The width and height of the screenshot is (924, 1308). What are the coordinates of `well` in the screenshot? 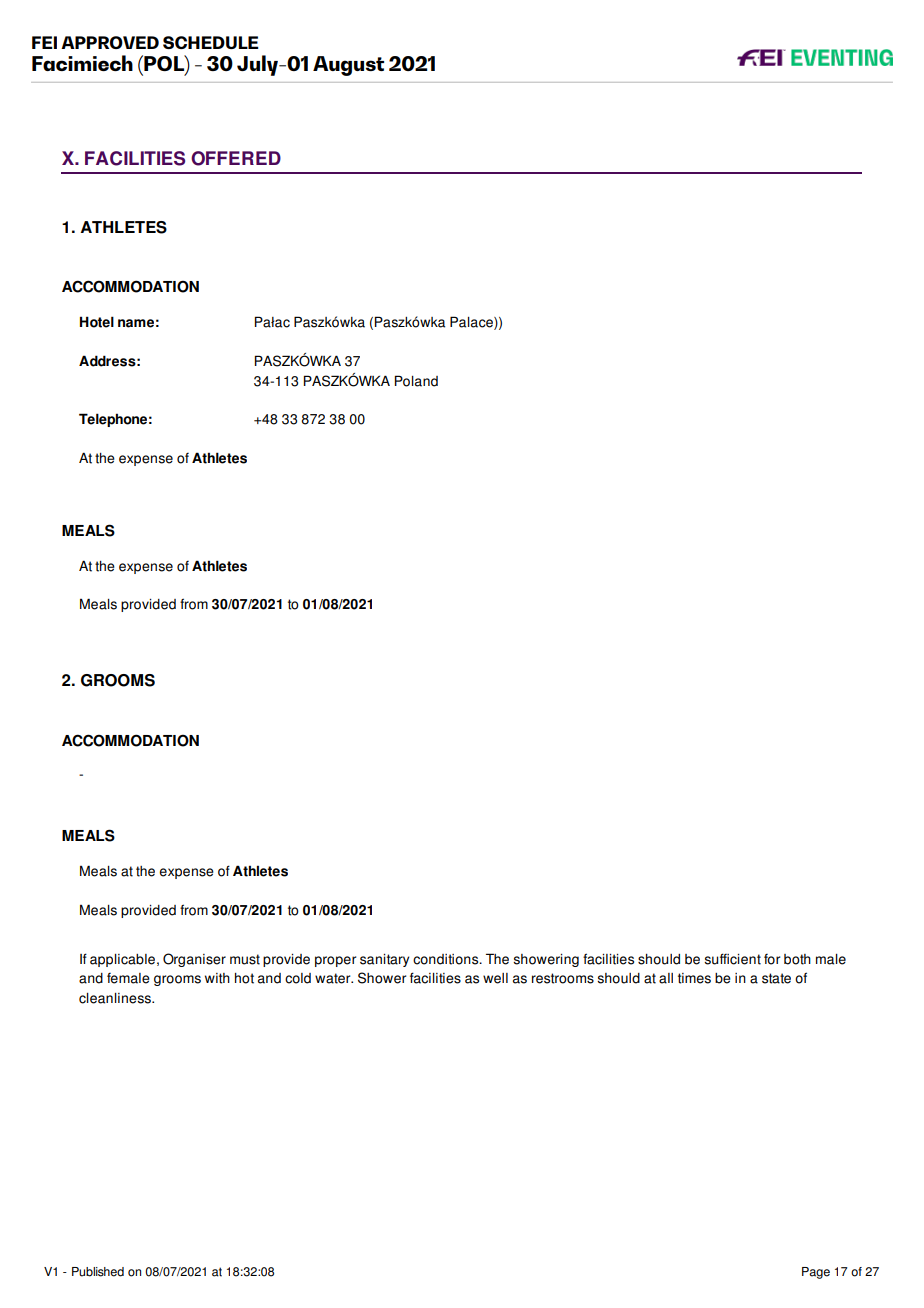 It's located at (495, 978).
